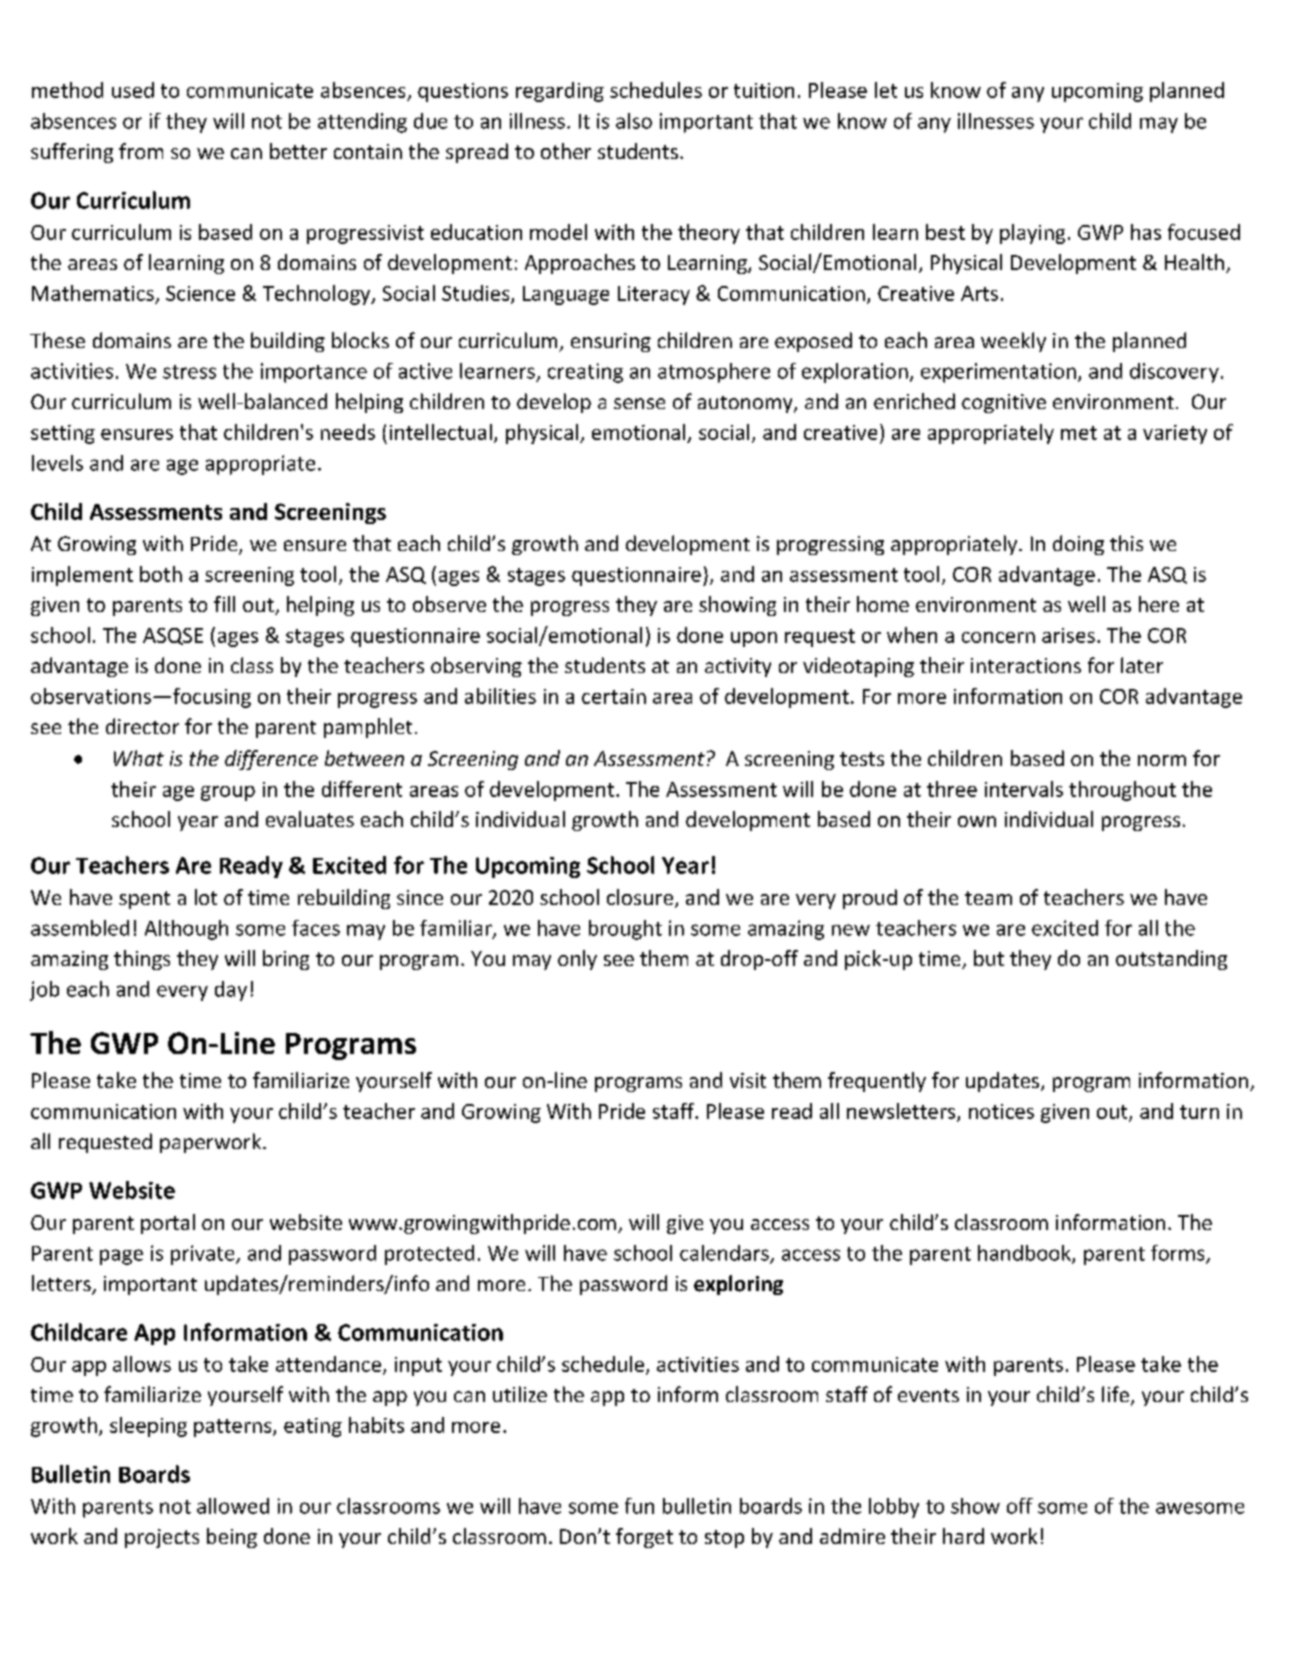 The width and height of the image is (1290, 1669). Describe the element at coordinates (233, 1506) in the image. I see `allowed` at that location.
